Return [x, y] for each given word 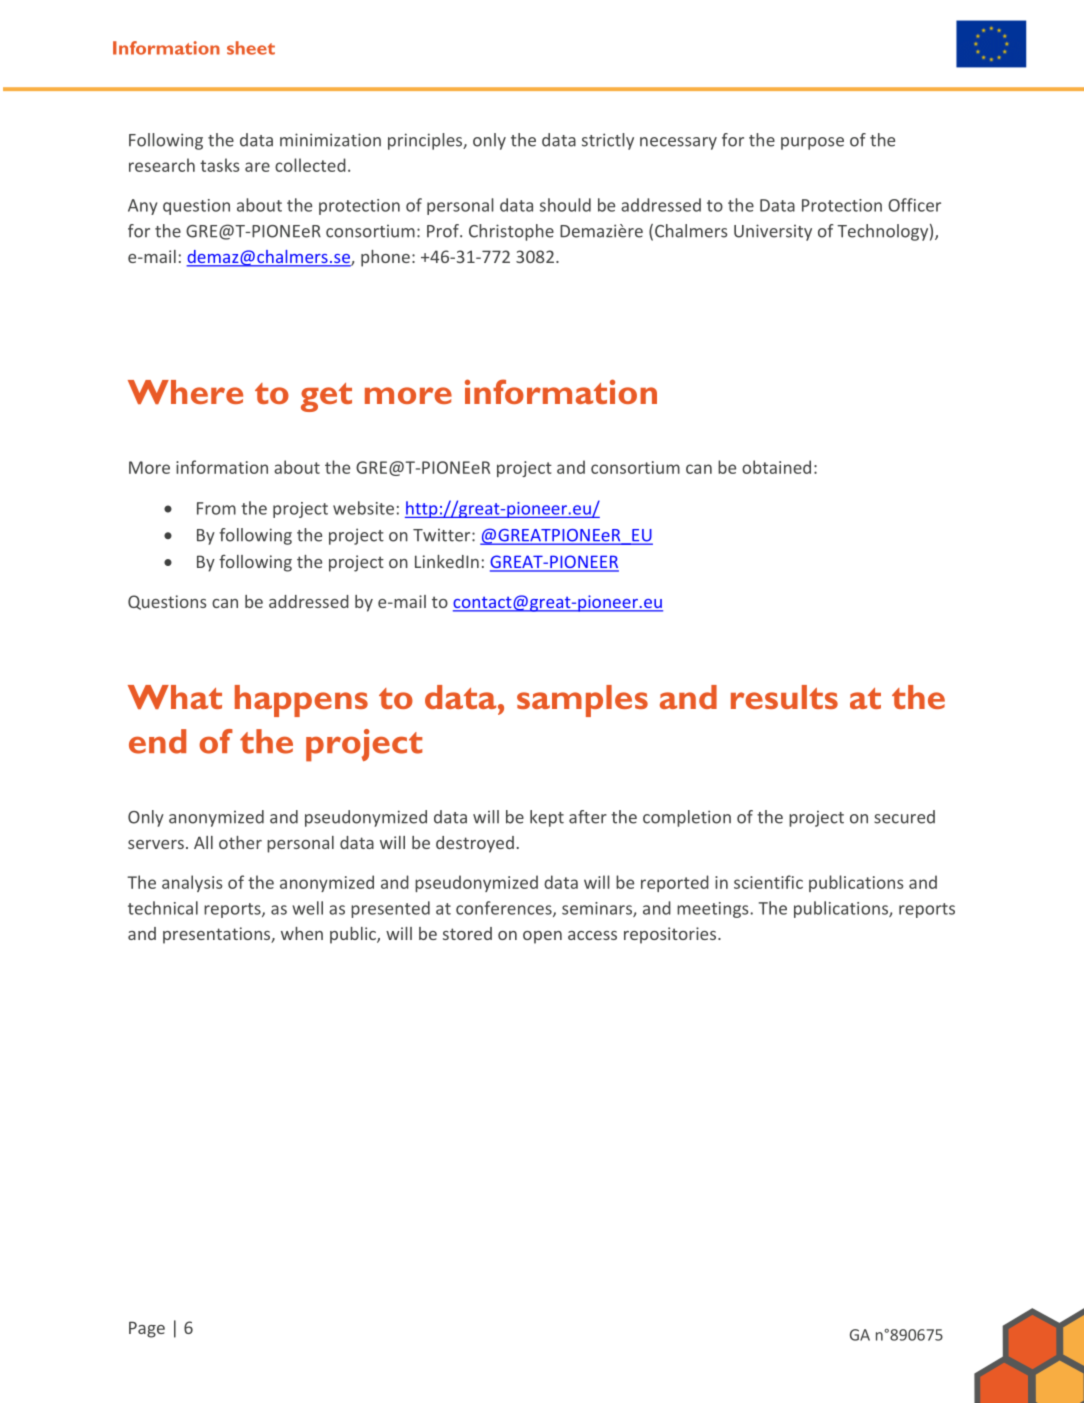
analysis [192, 883]
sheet [251, 48]
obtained [776, 467]
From [216, 508]
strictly [608, 141]
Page [147, 1329]
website [363, 508]
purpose [812, 143]
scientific [768, 882]
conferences [505, 909]
